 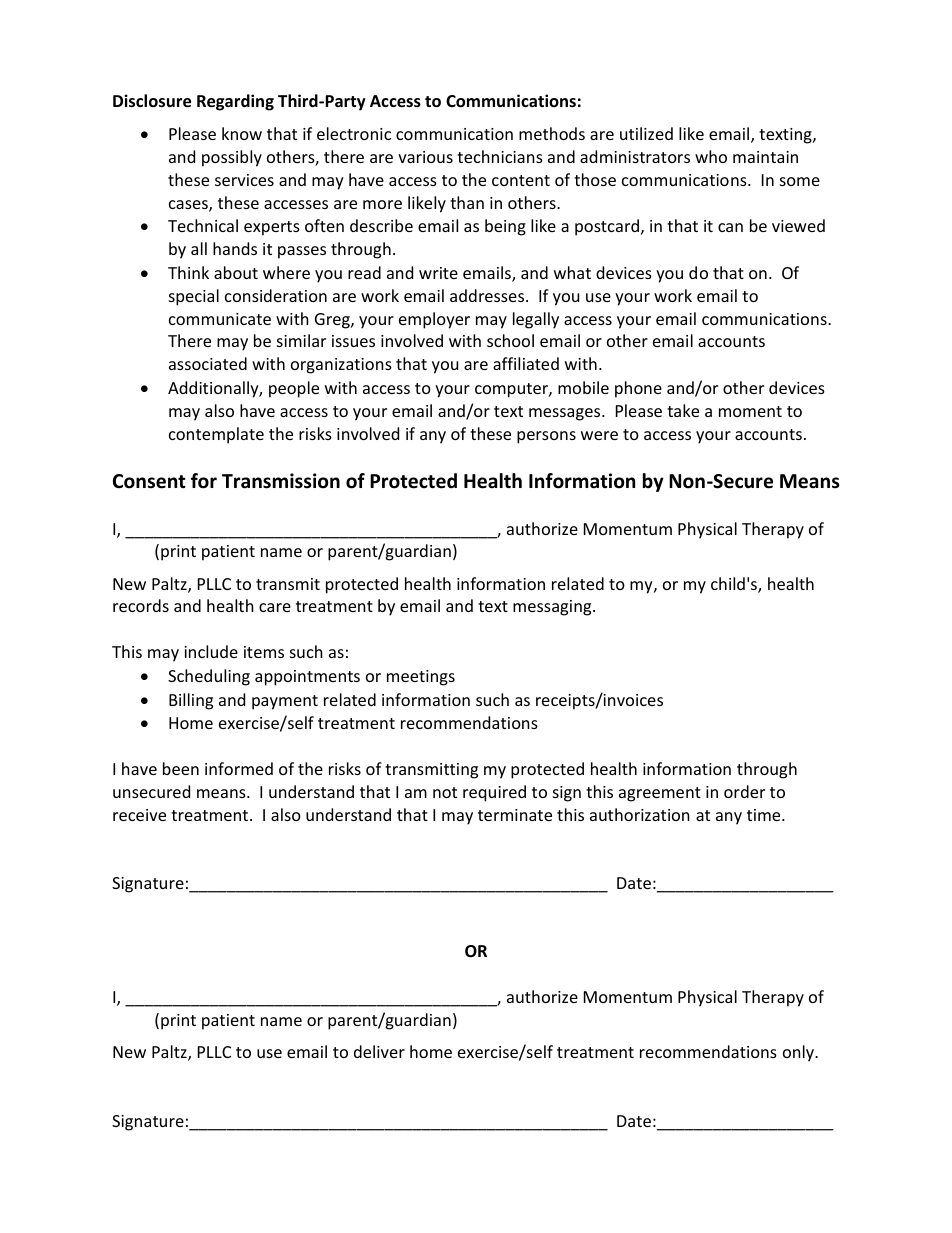 I want to click on care, so click(x=275, y=607).
